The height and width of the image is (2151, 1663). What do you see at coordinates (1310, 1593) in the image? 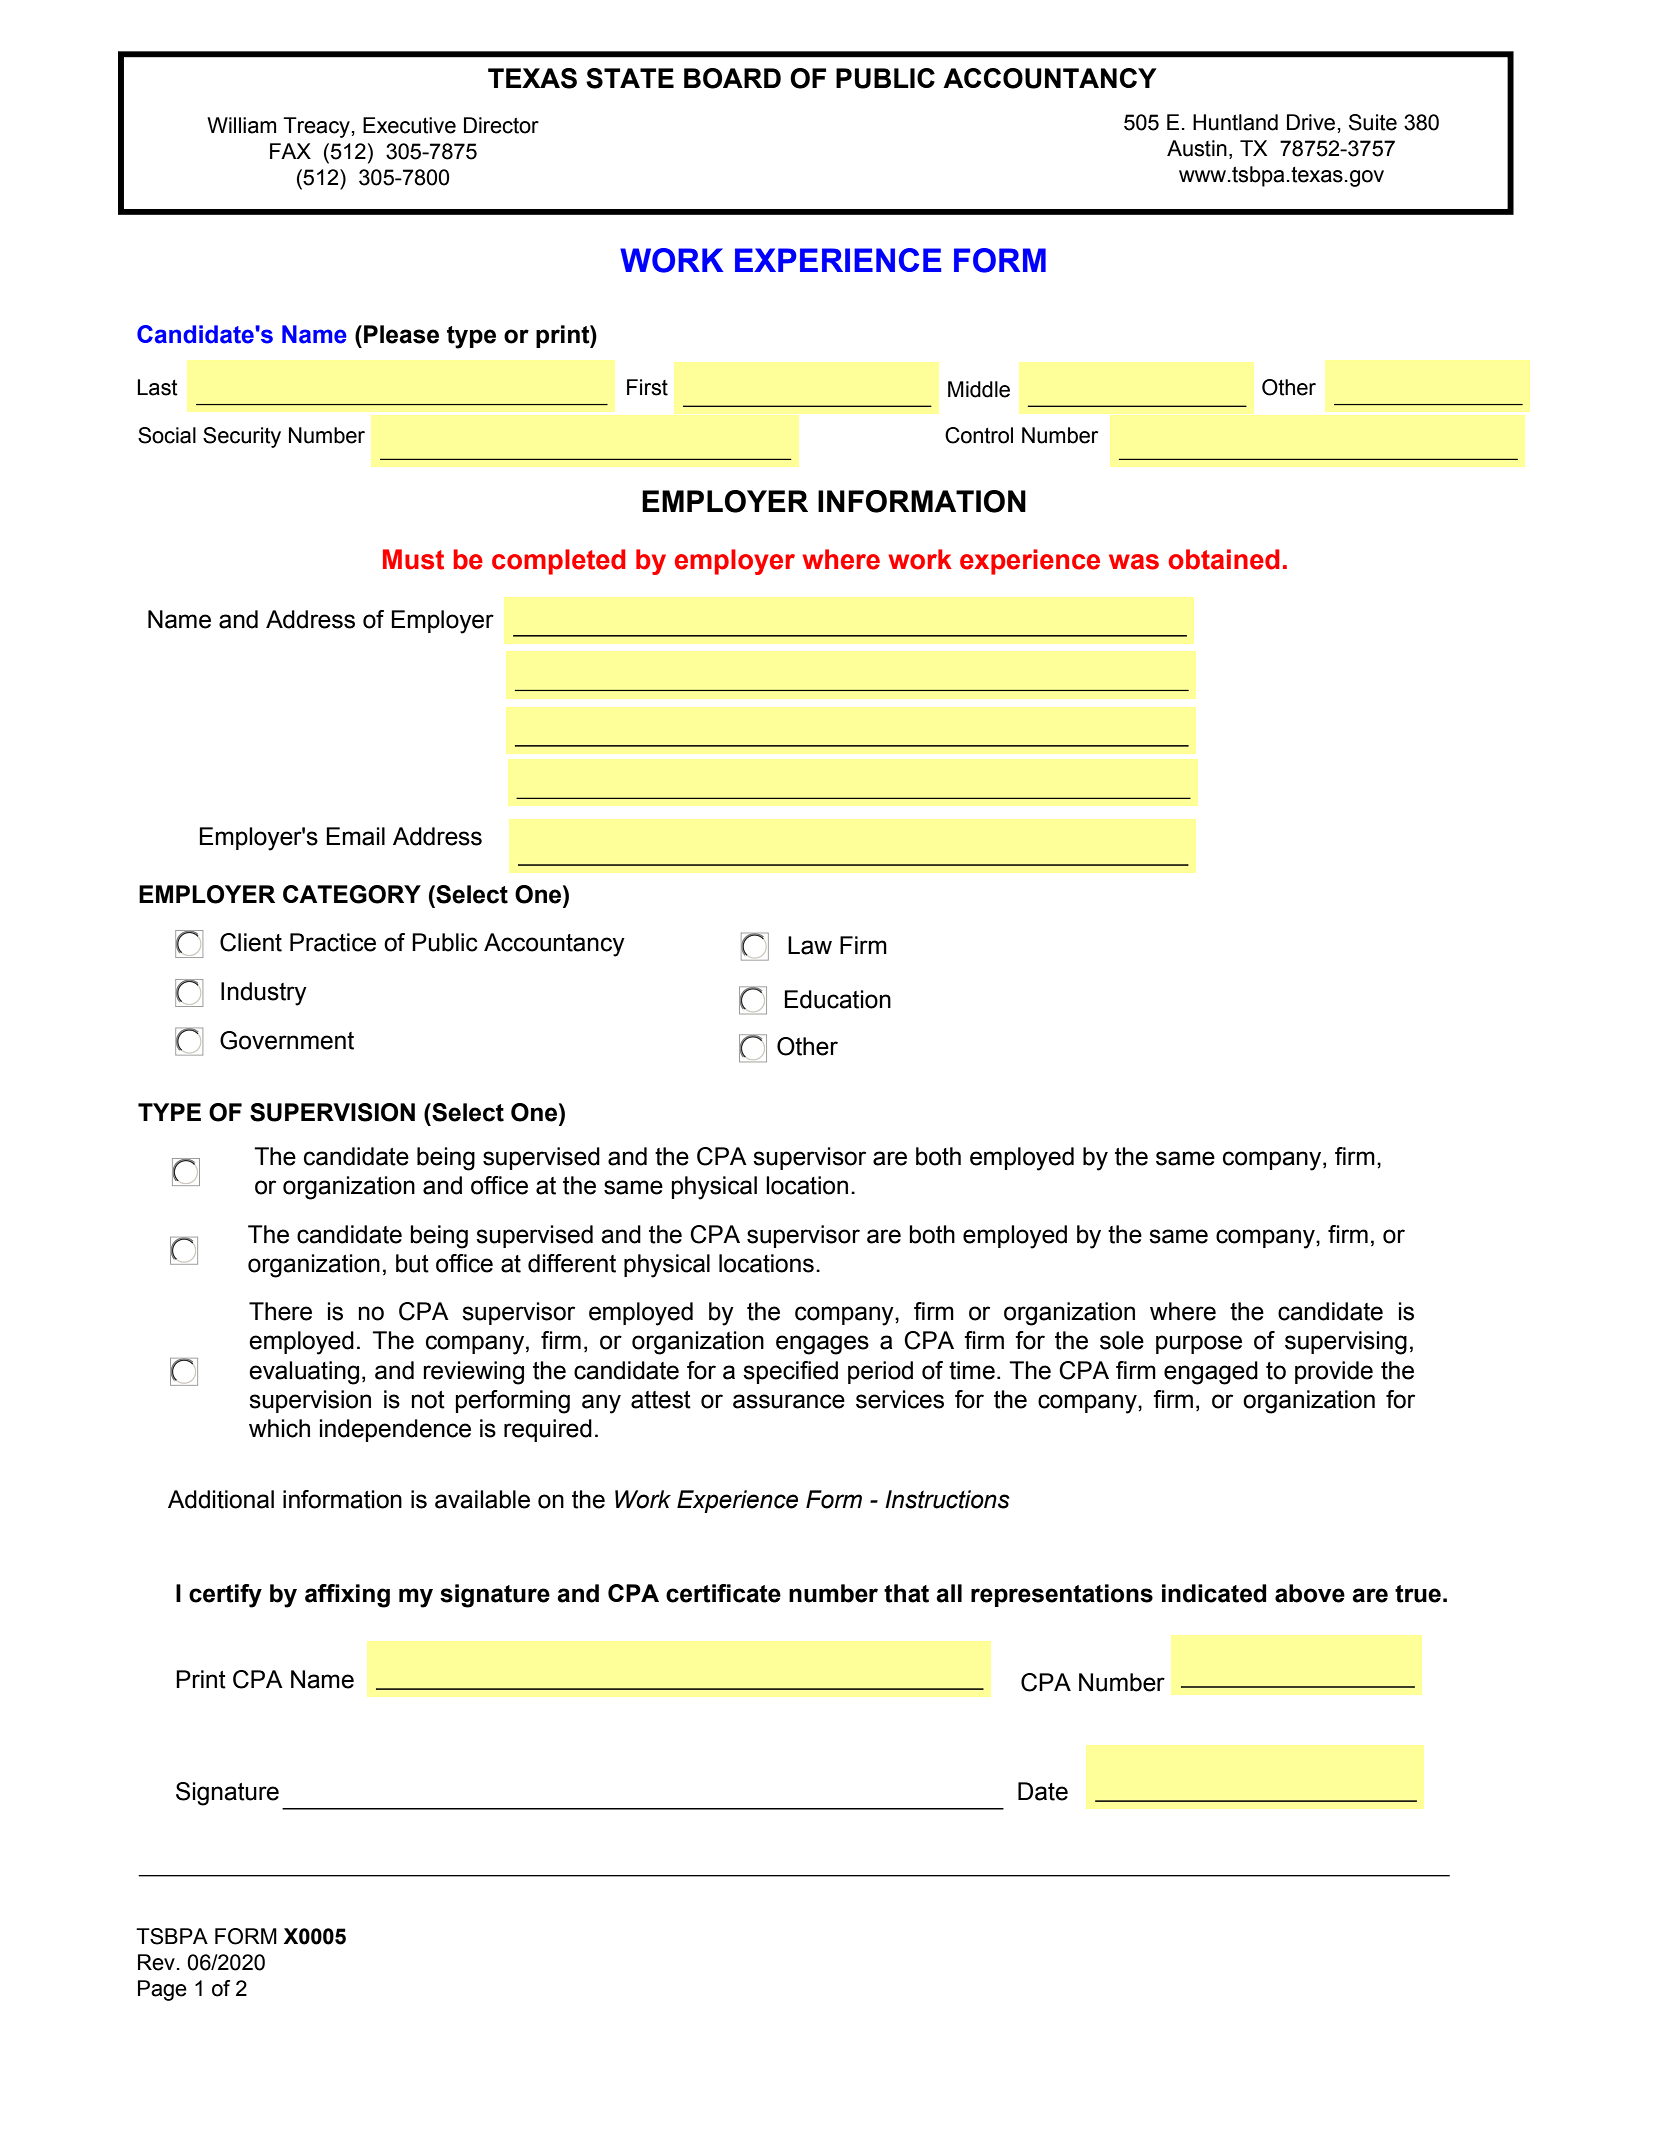
I see `above` at bounding box center [1310, 1593].
